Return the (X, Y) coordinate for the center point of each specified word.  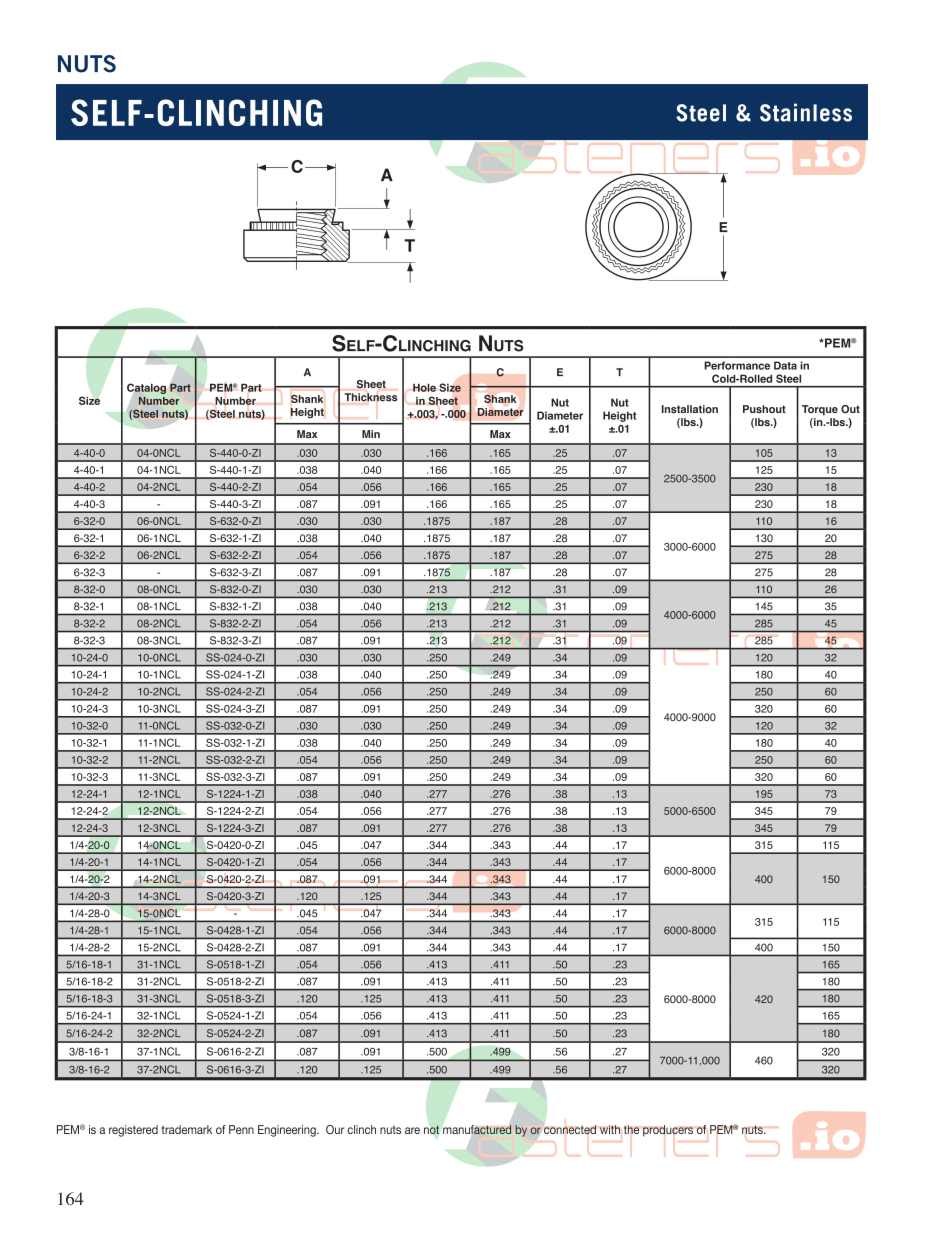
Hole (424, 387)
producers (668, 1131)
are (412, 1130)
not (432, 1129)
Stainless (806, 112)
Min (371, 434)
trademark (186, 1129)
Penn (241, 1129)
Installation (690, 409)
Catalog (146, 389)
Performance (737, 365)
